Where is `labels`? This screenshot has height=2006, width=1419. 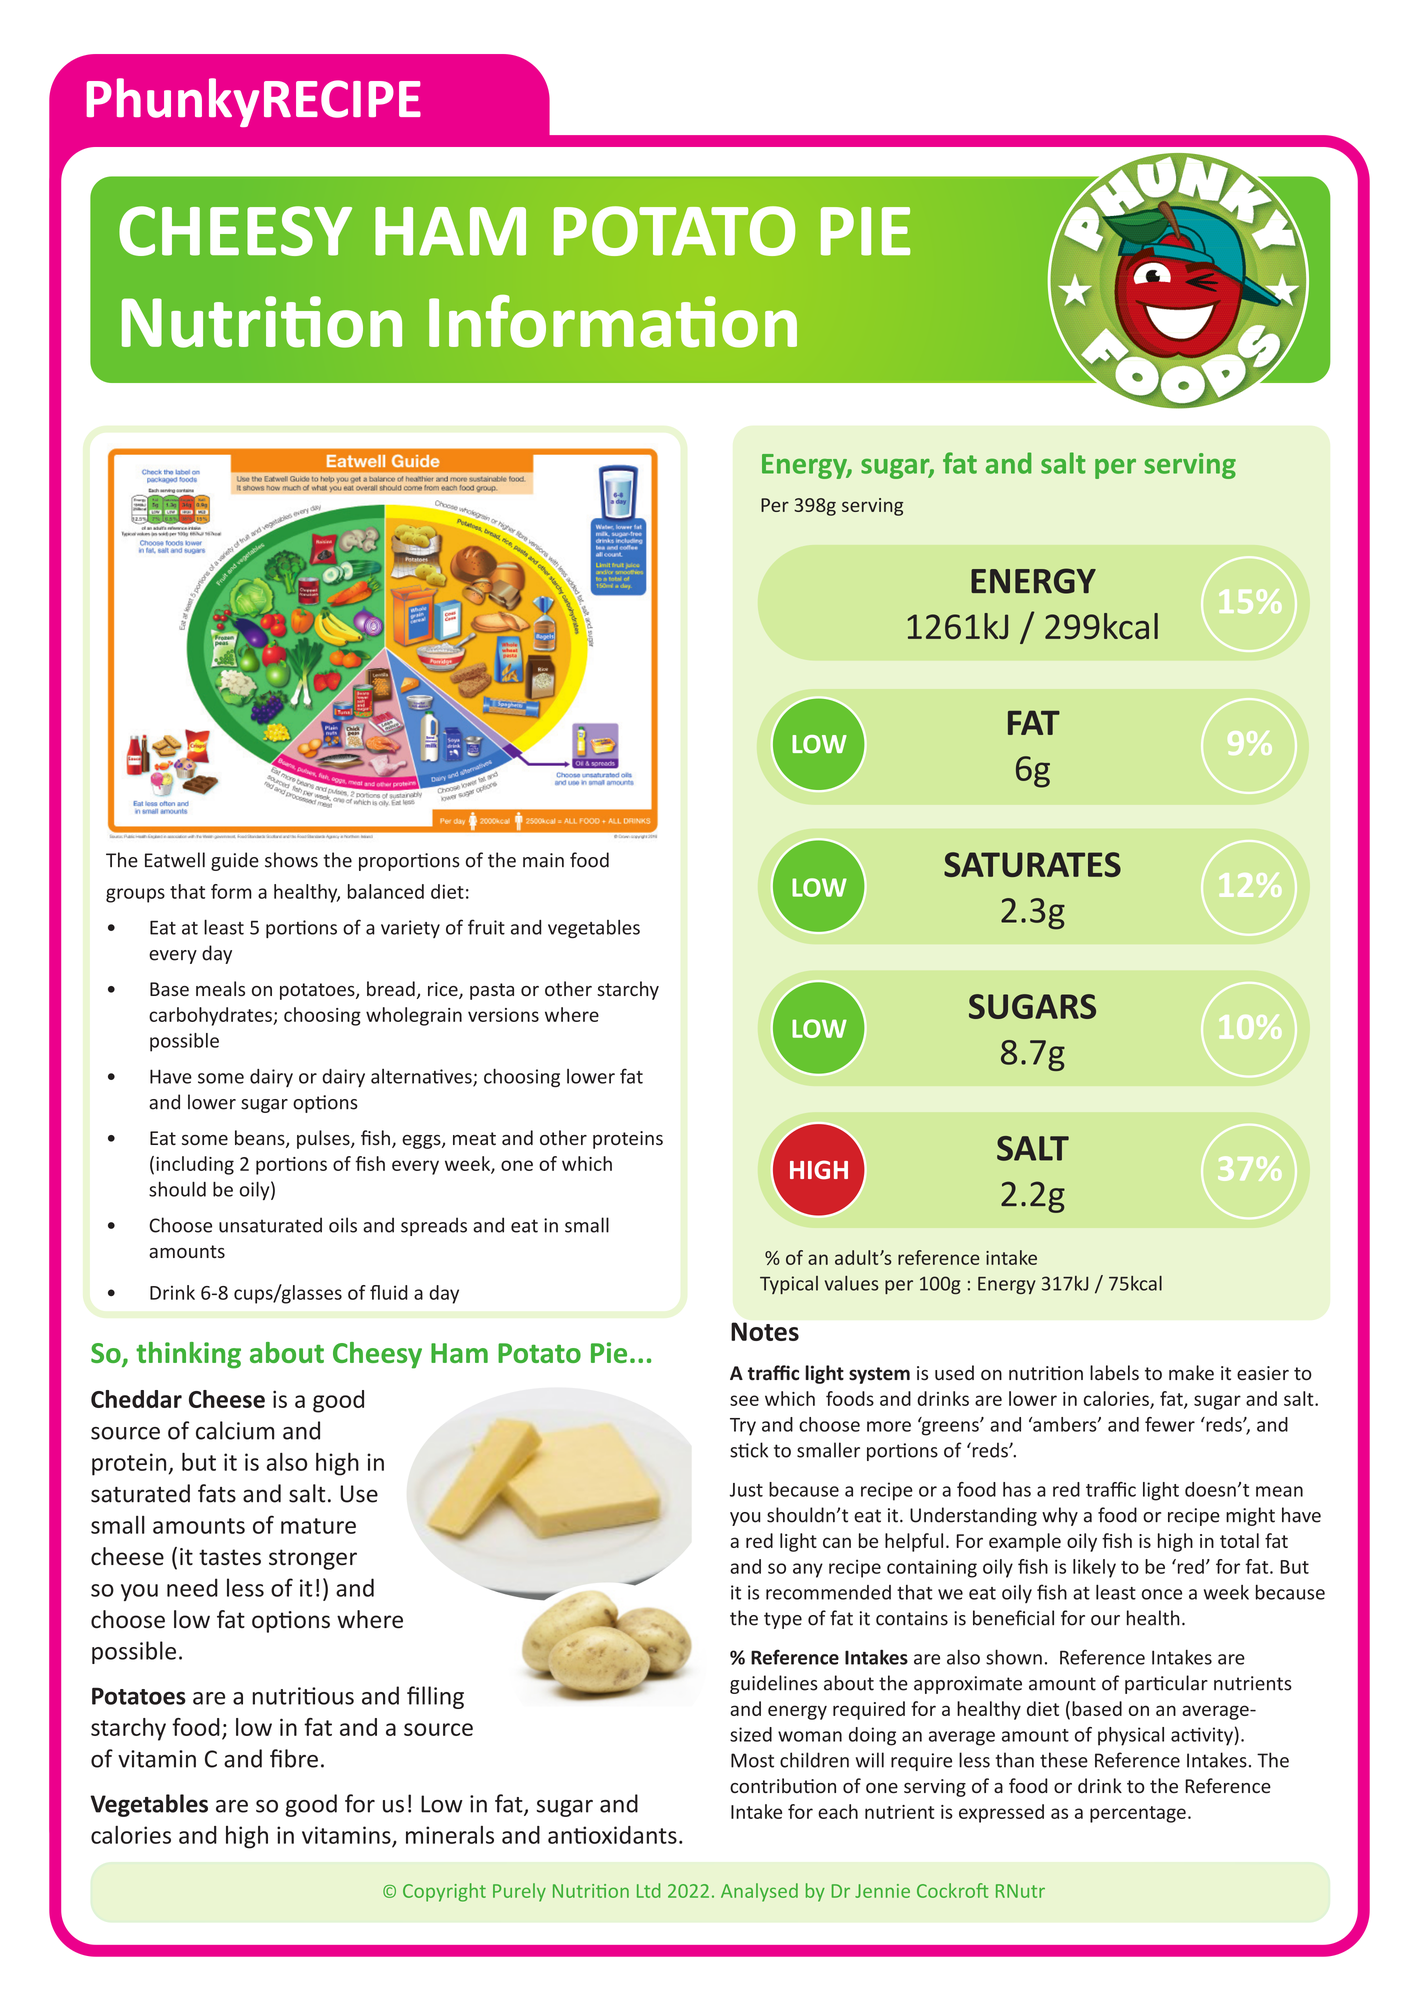 labels is located at coordinates (1114, 1373).
